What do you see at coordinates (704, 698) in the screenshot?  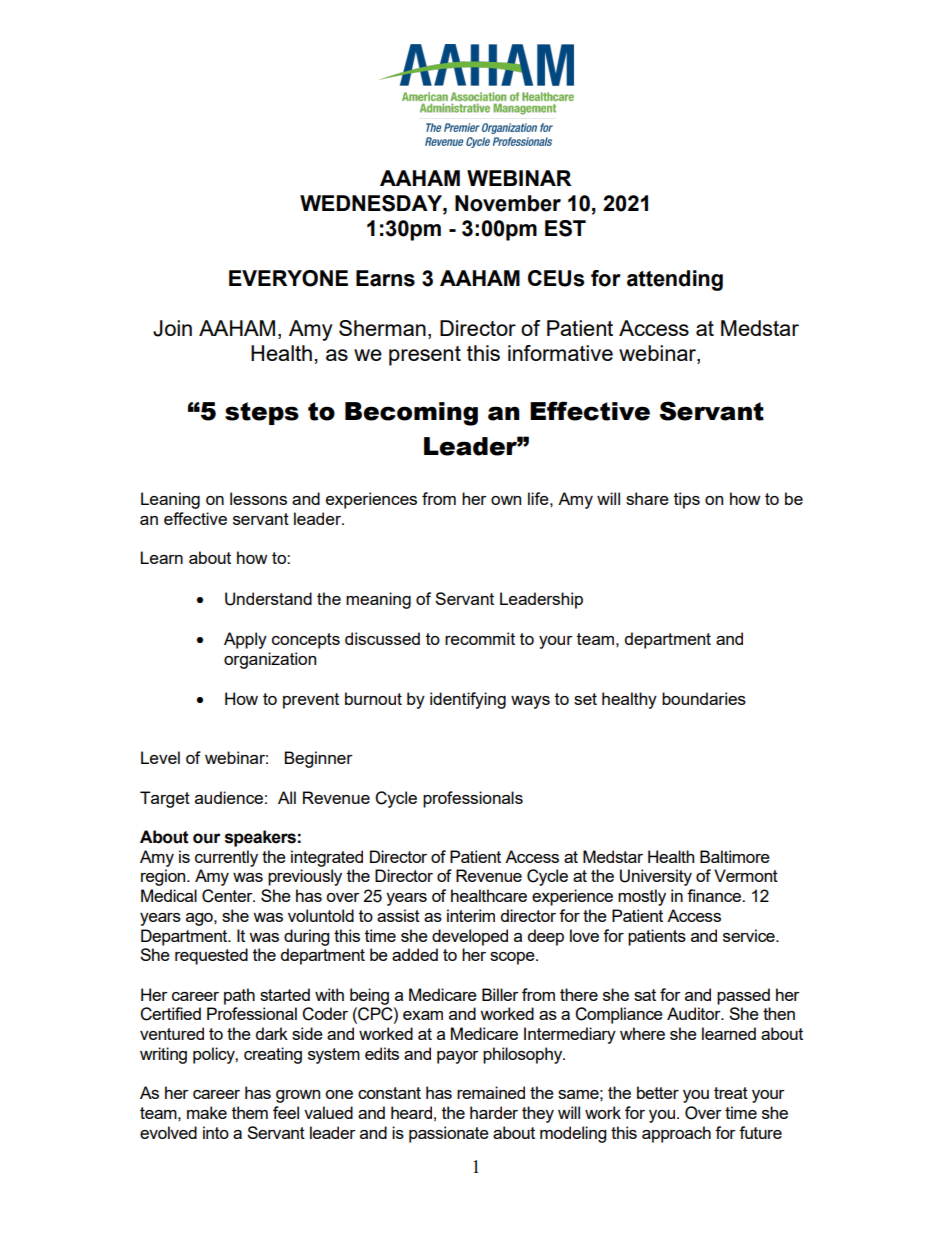 I see `boundaries` at bounding box center [704, 698].
